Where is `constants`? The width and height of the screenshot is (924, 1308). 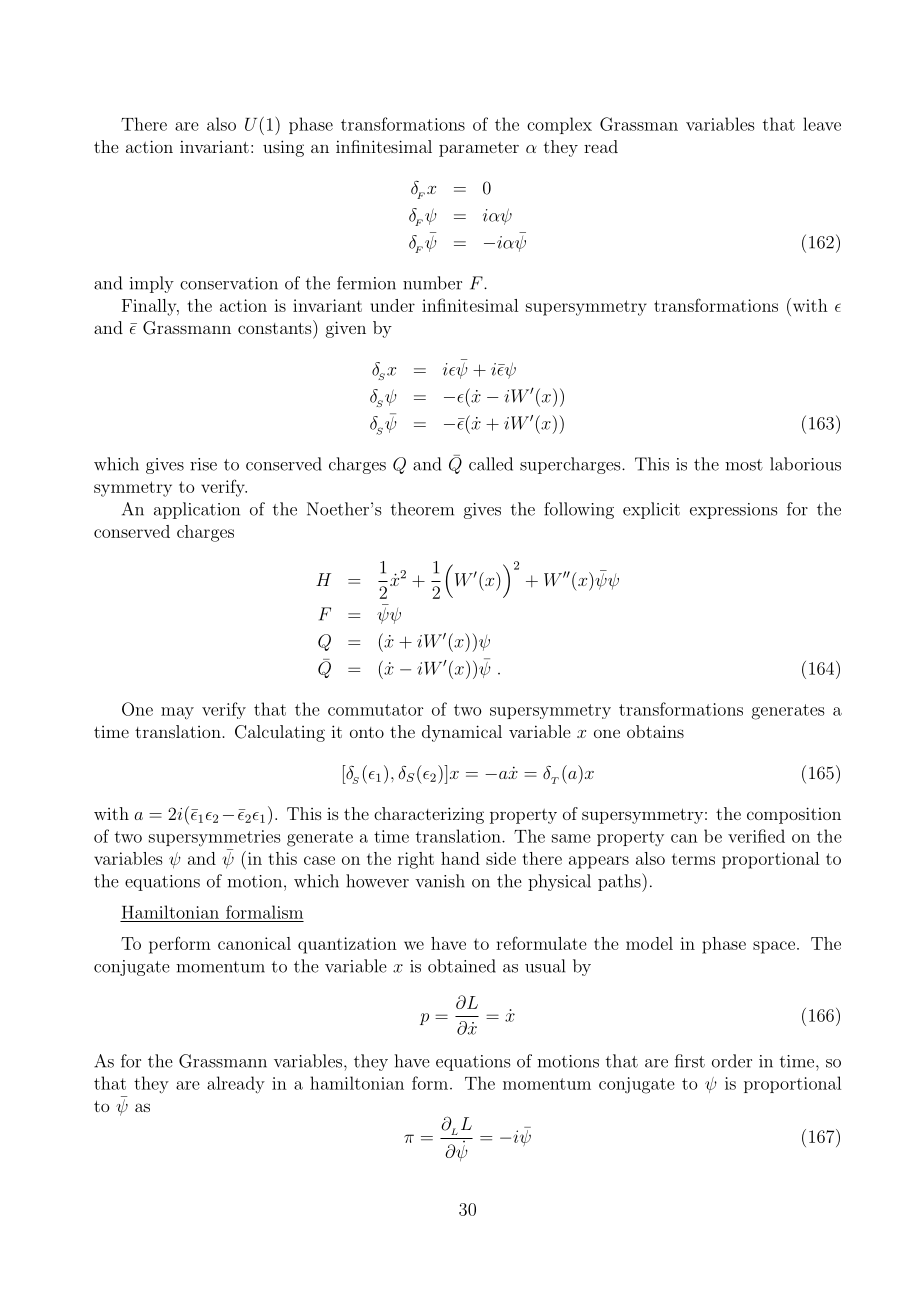
constants is located at coordinates (276, 327).
